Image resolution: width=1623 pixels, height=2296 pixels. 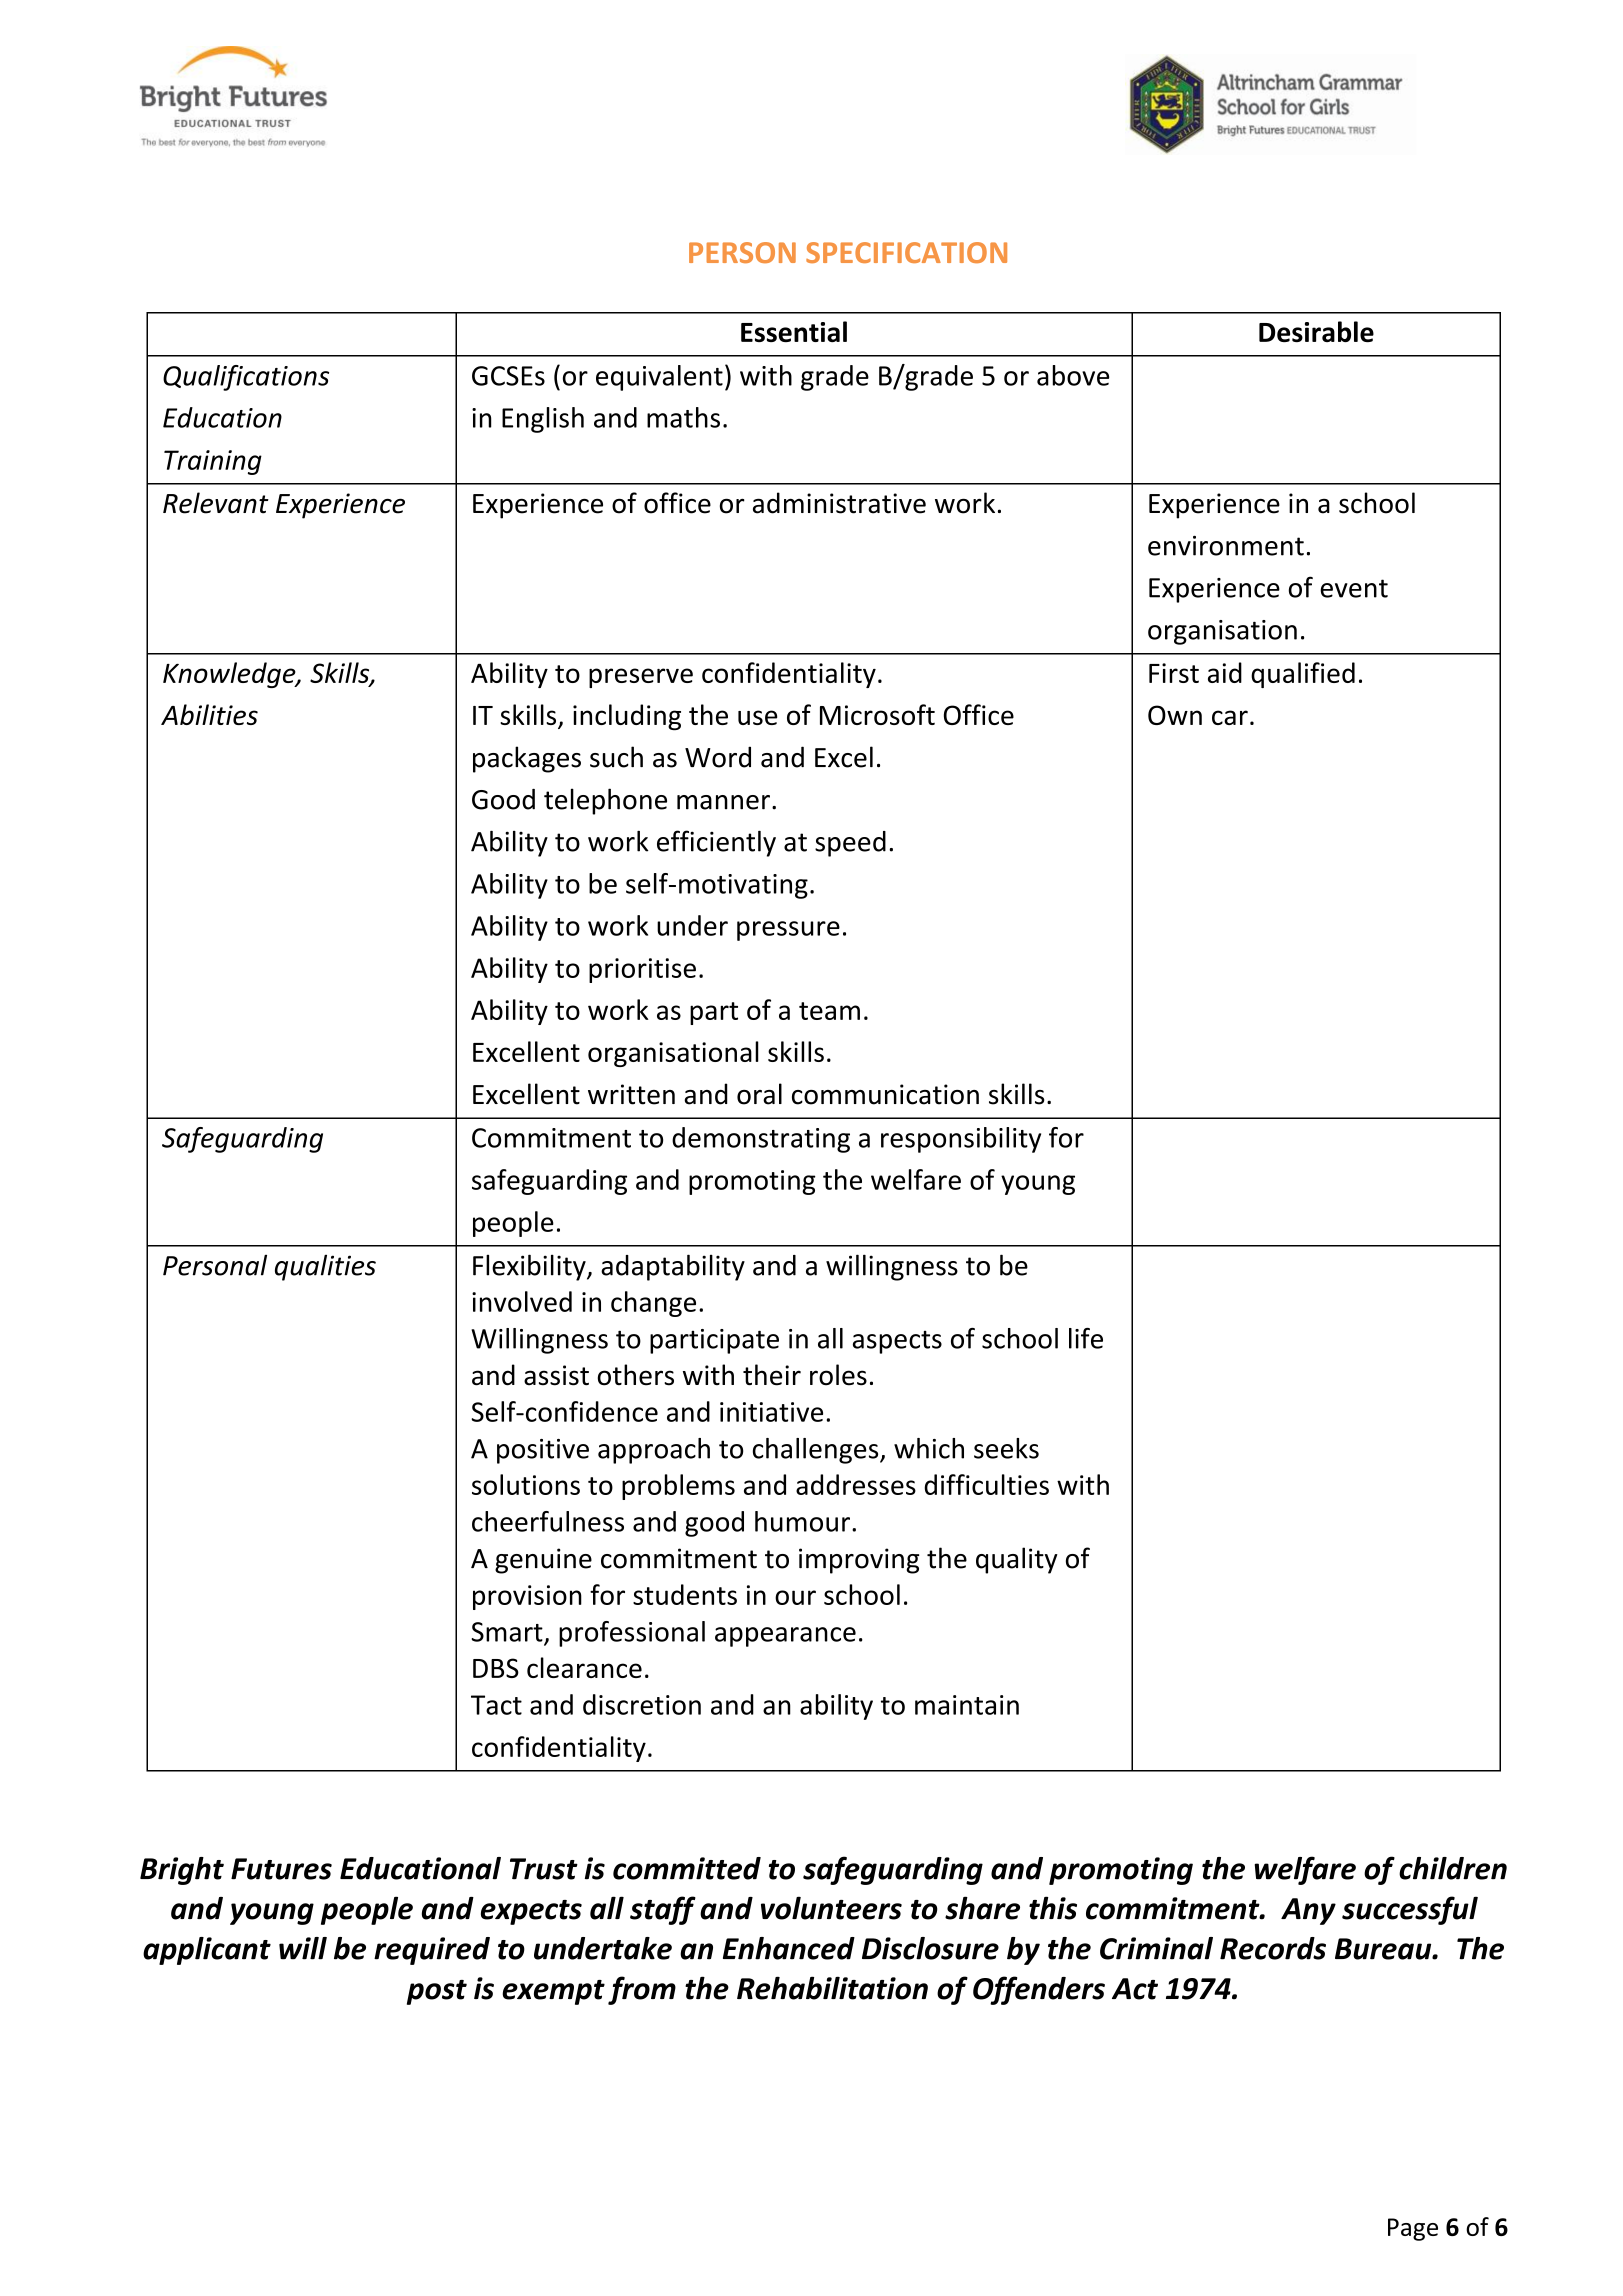 I want to click on Essential, so click(x=794, y=331).
